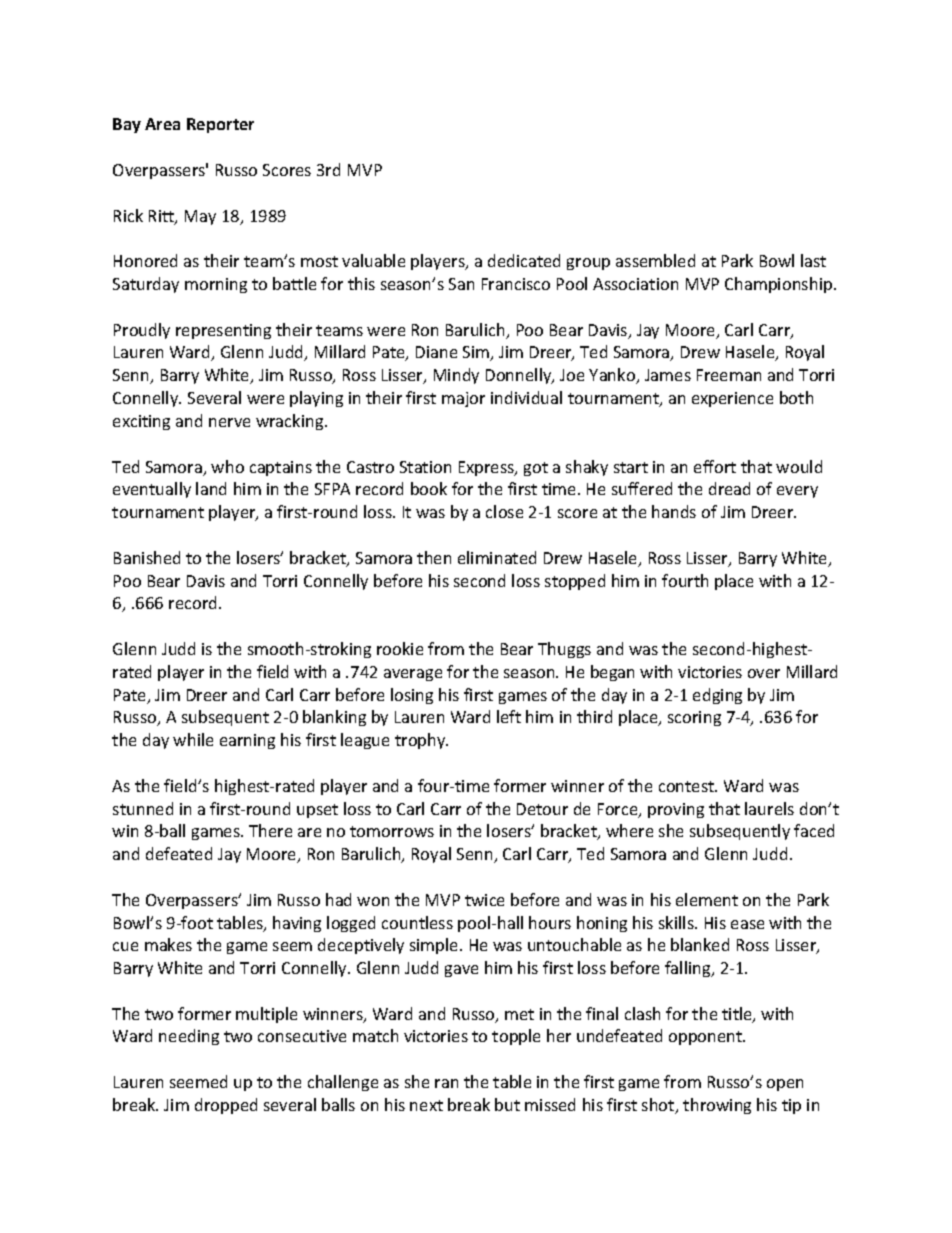 The width and height of the screenshot is (952, 1233). What do you see at coordinates (400, 648) in the screenshot?
I see `rookie` at bounding box center [400, 648].
